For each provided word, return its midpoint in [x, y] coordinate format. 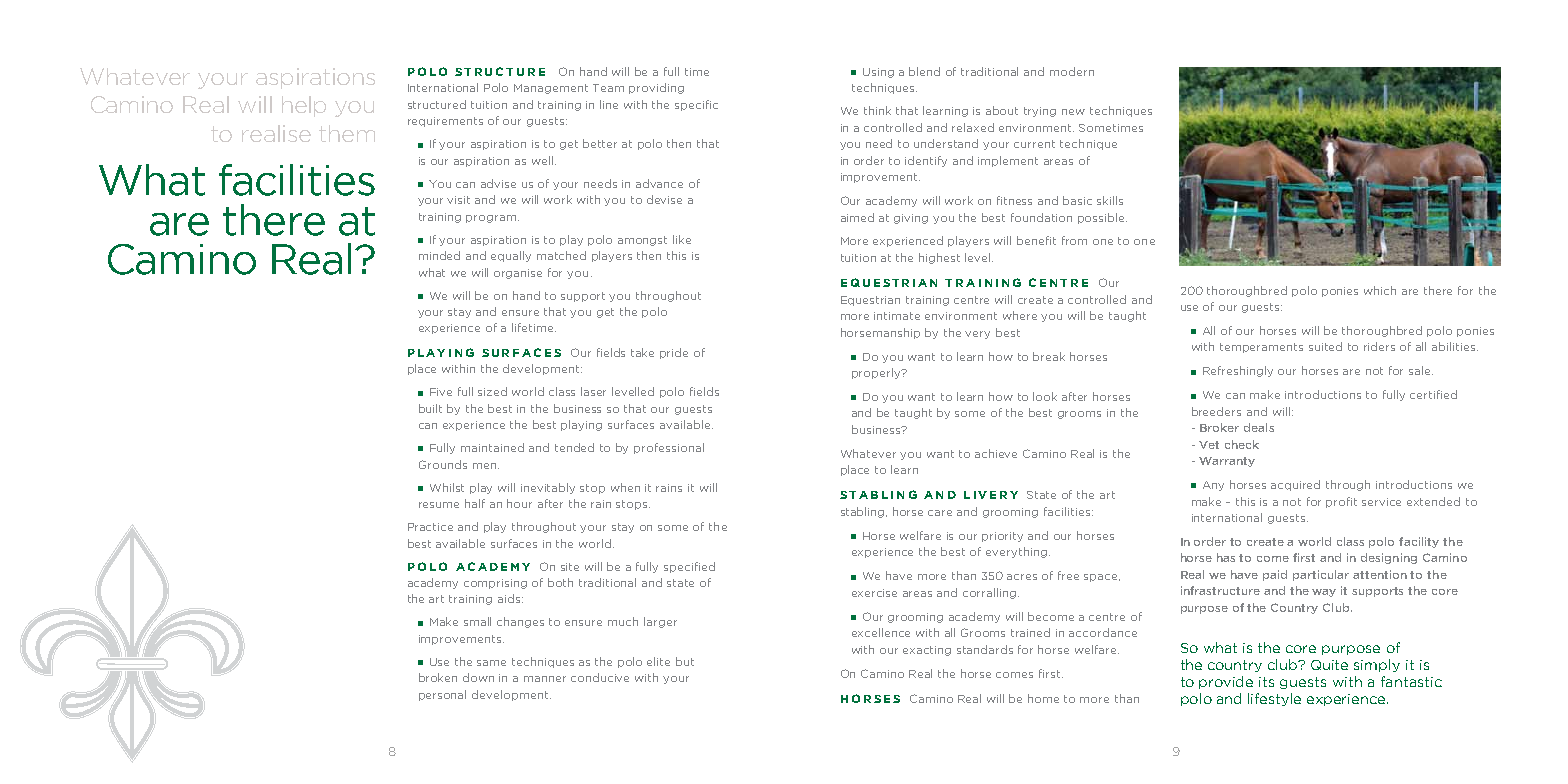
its [1266, 682]
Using [878, 73]
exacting [927, 651]
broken [438, 677]
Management [551, 89]
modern [1072, 71]
